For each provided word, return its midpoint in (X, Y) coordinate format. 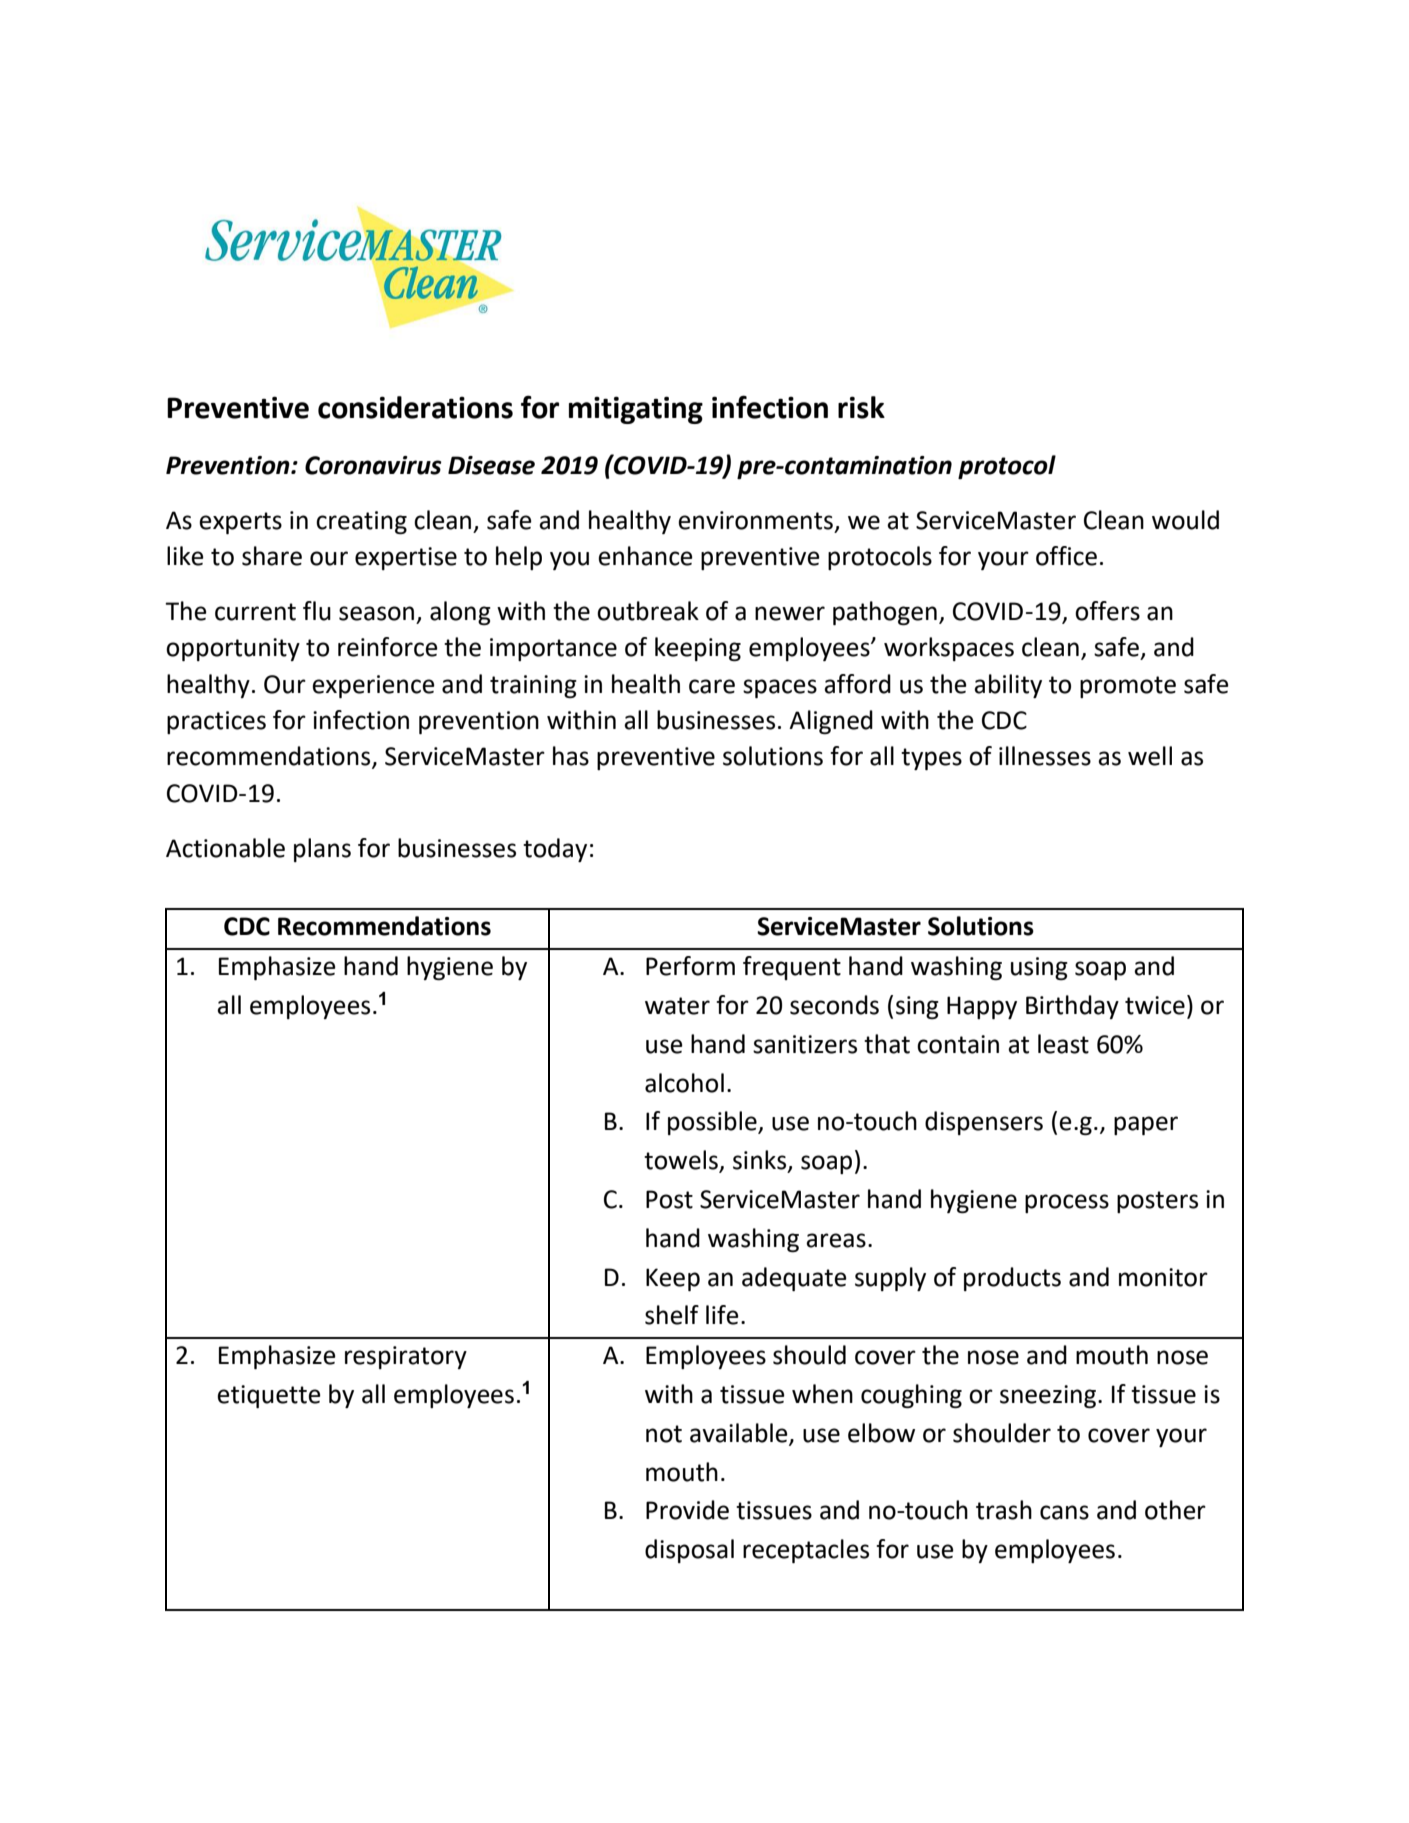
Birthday (1072, 1007)
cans (1064, 1512)
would (1185, 520)
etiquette (269, 1396)
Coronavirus (373, 465)
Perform (690, 966)
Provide (687, 1510)
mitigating (636, 410)
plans (322, 850)
